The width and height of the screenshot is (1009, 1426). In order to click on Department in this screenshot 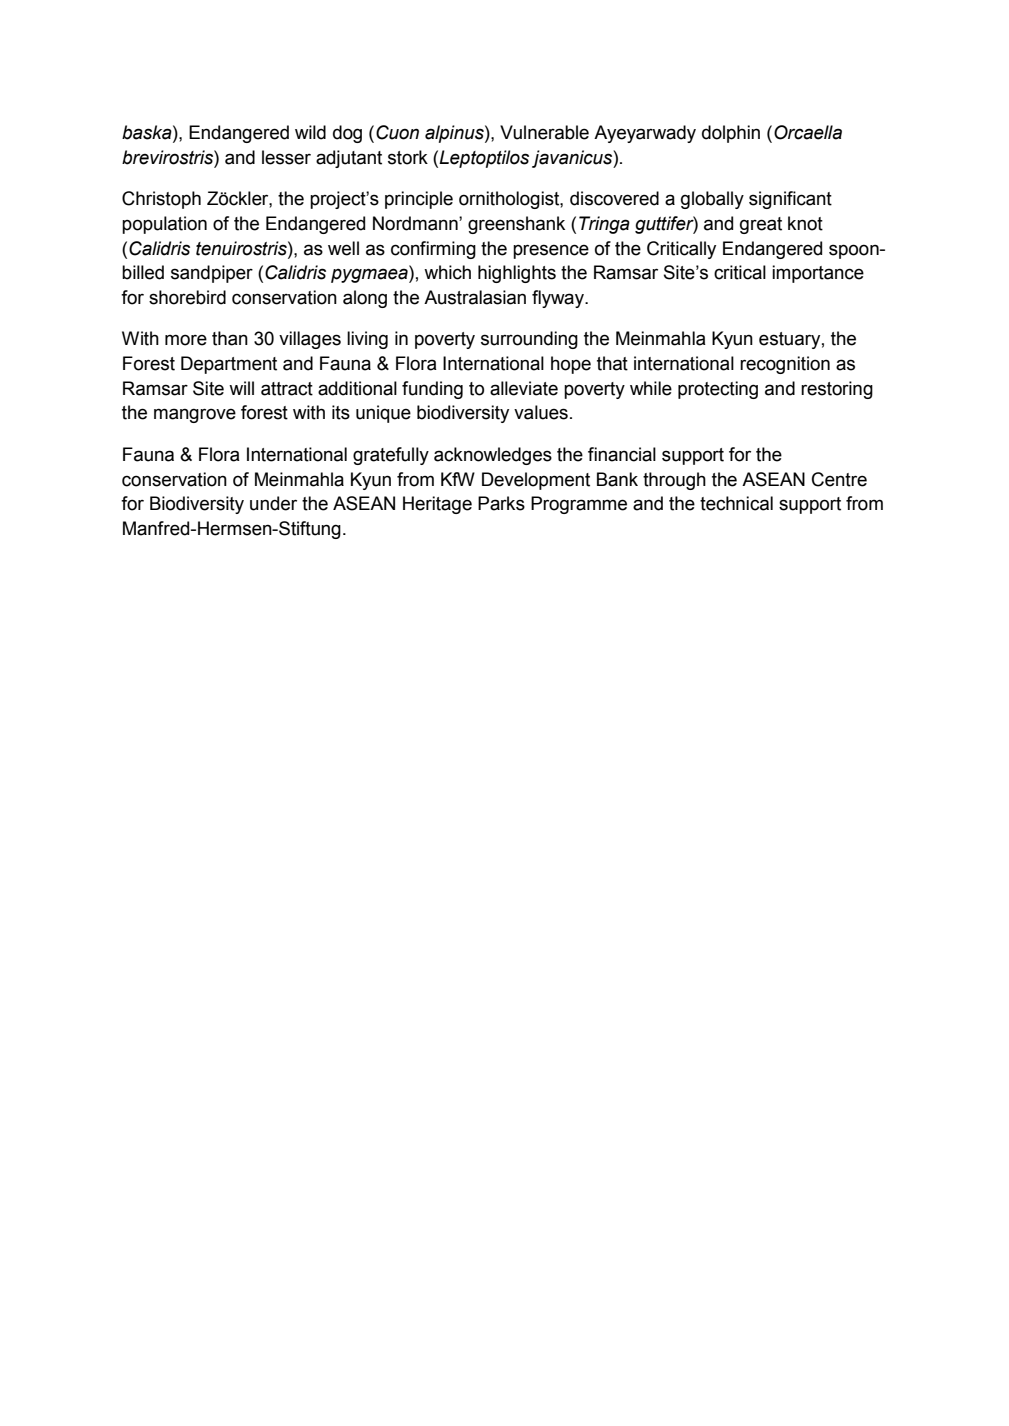, I will do `click(229, 365)`.
